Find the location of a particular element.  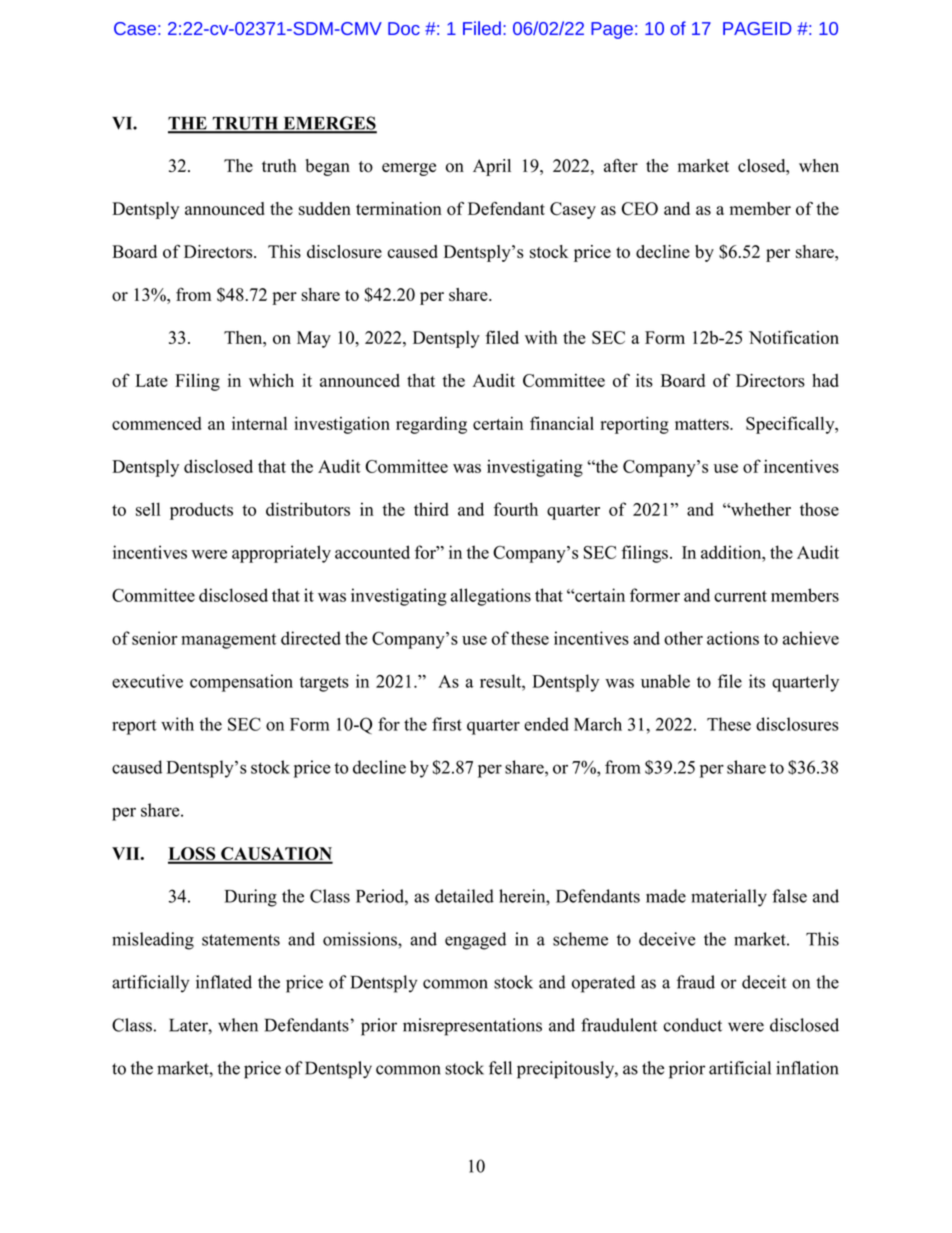

first is located at coordinates (447, 724).
